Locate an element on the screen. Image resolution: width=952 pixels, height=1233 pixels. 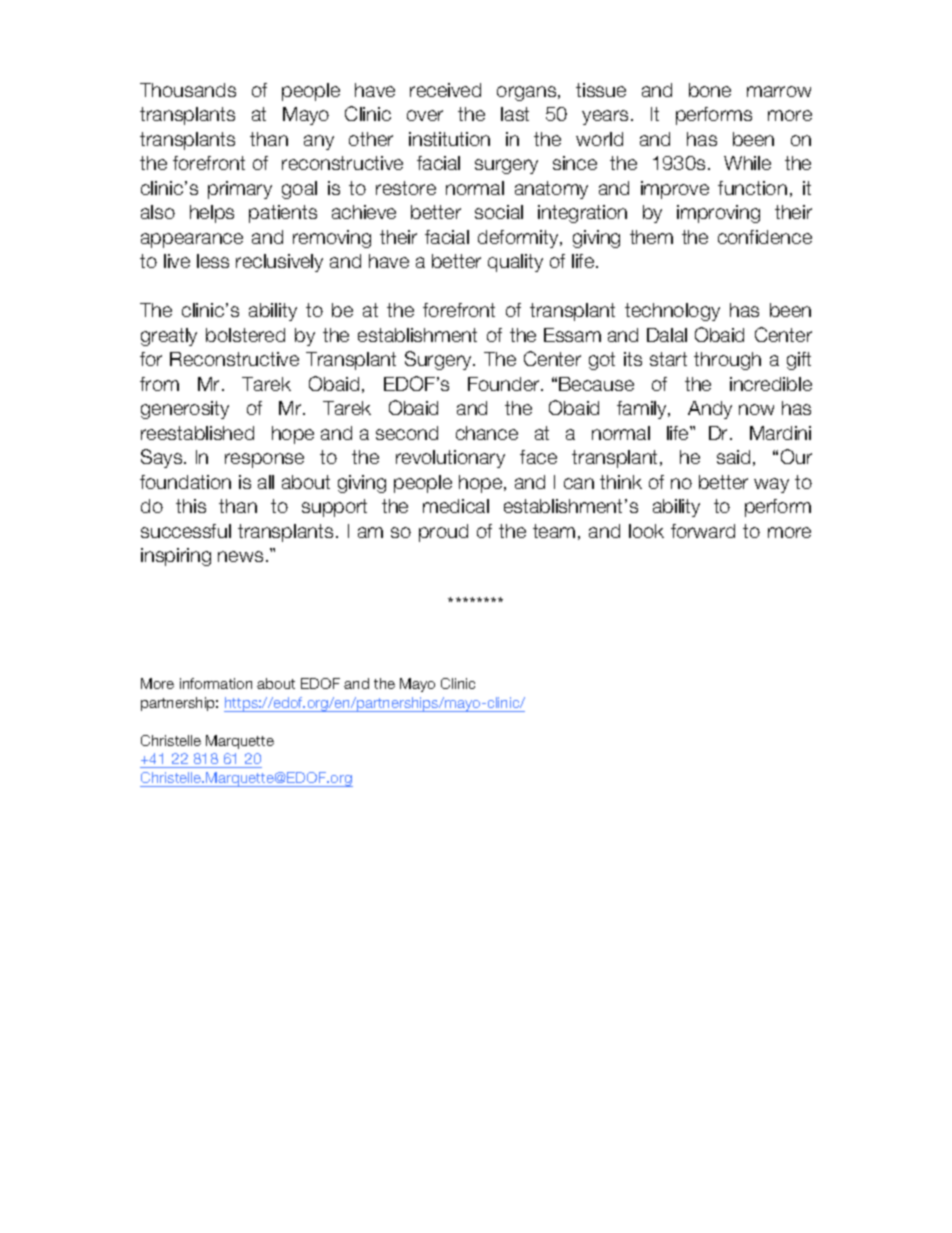
forward is located at coordinates (703, 531).
